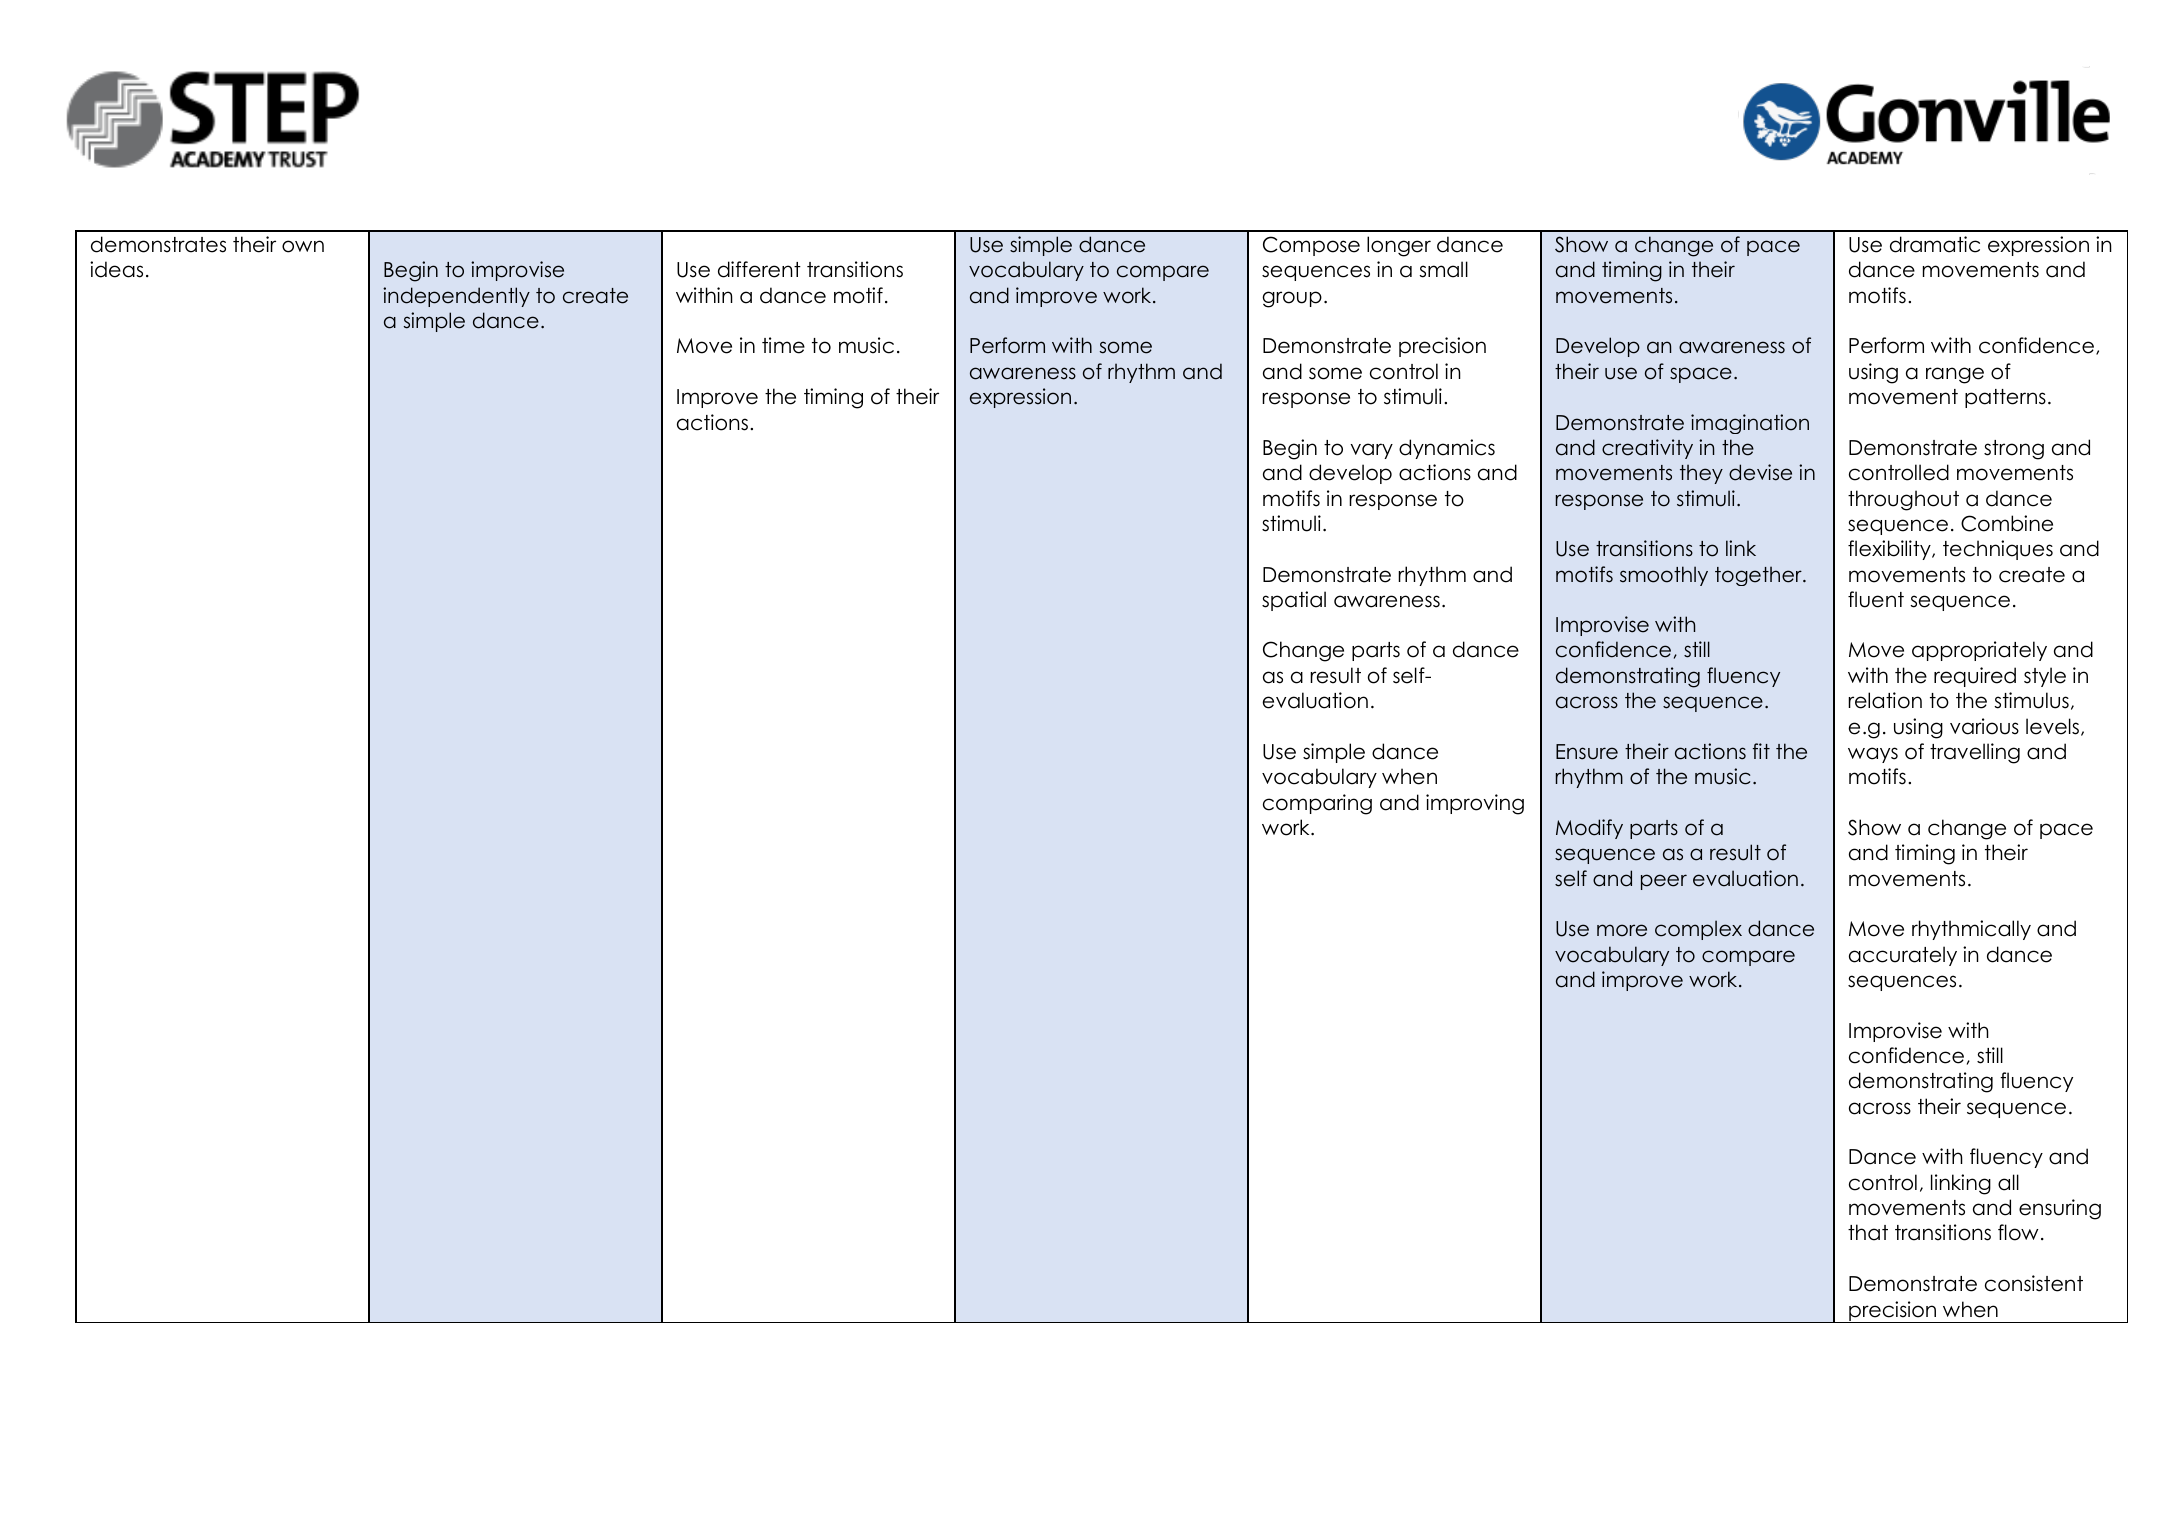  Describe the element at coordinates (1294, 601) in the page. I see `spatial` at that location.
